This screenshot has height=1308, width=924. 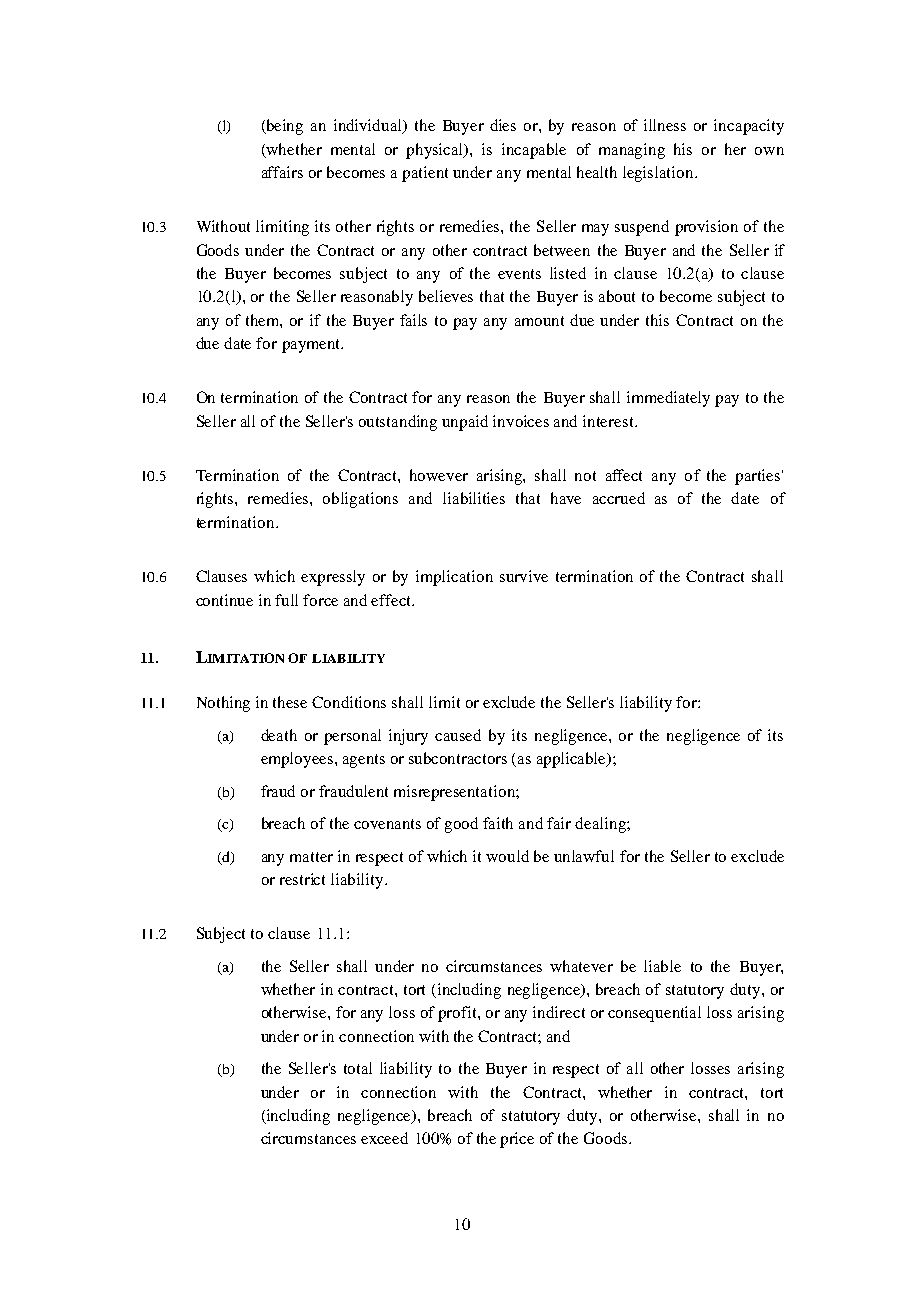 What do you see at coordinates (659, 174) in the screenshot?
I see `legislation` at bounding box center [659, 174].
